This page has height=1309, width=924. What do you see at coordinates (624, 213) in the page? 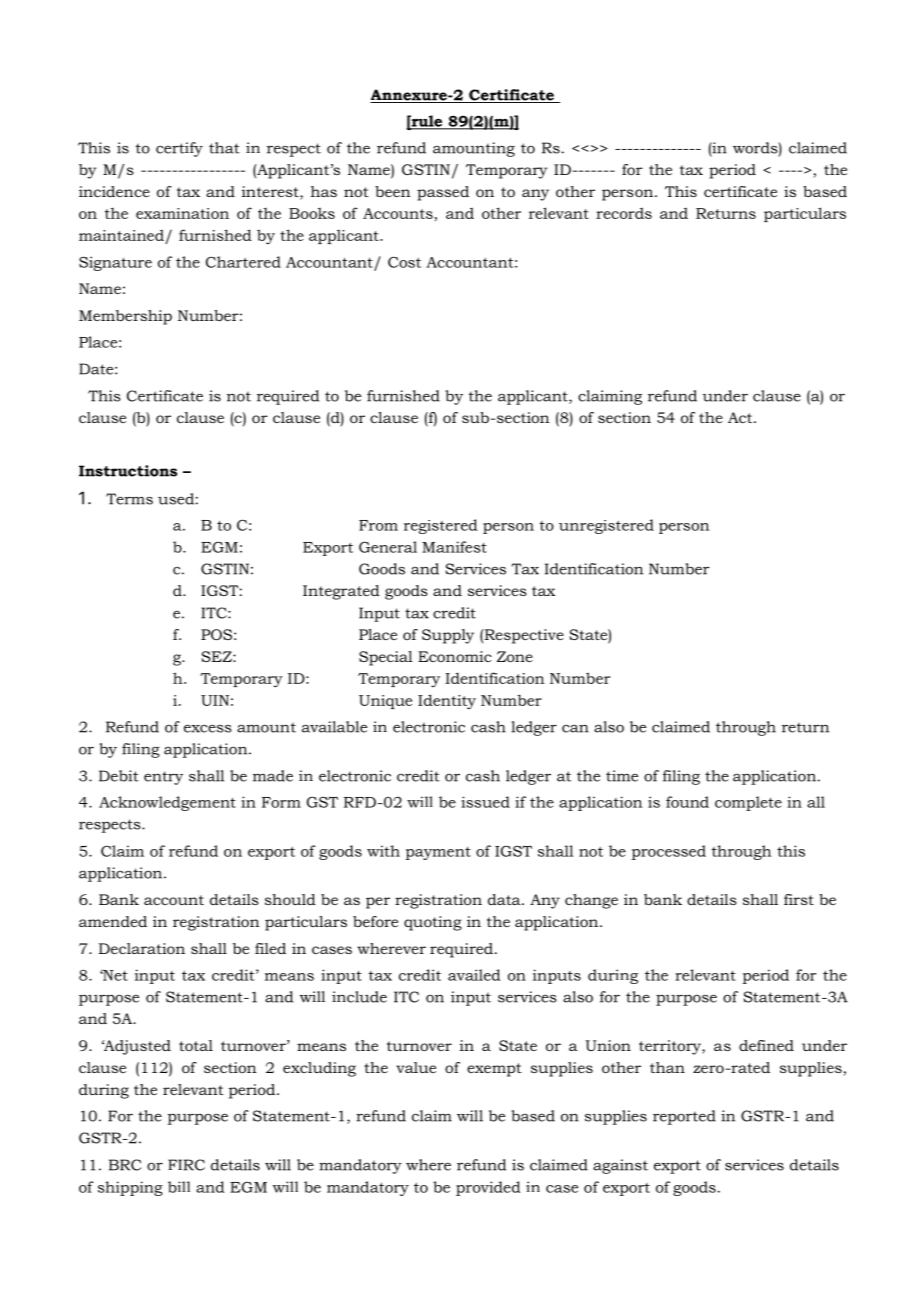
I see `records` at bounding box center [624, 213].
